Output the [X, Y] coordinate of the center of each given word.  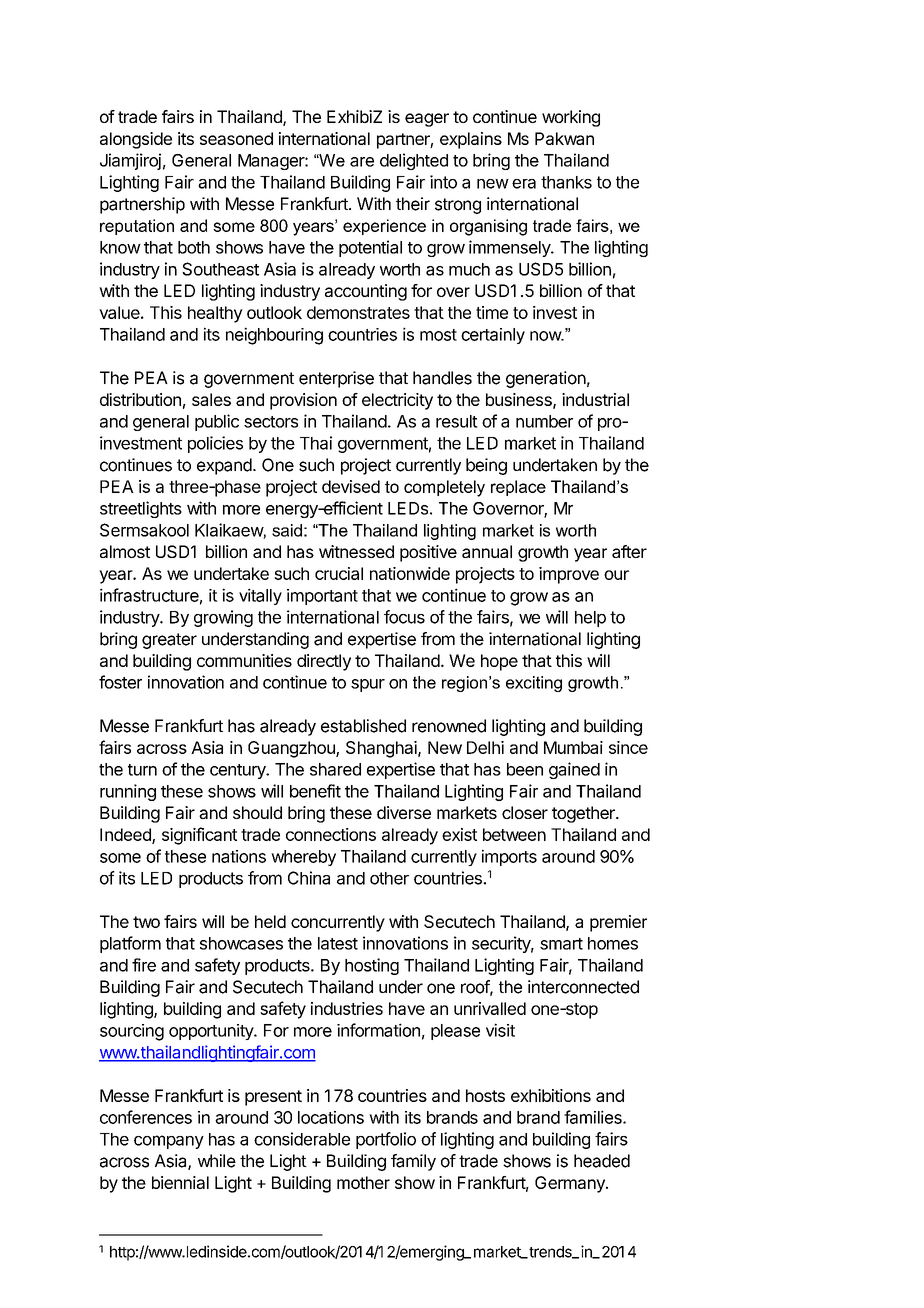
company [169, 1142]
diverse [404, 812]
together [584, 814]
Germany [571, 1184]
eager [427, 120]
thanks [566, 182]
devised [351, 486]
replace [518, 488]
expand [225, 466]
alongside [136, 140]
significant [199, 836]
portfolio [386, 1140]
